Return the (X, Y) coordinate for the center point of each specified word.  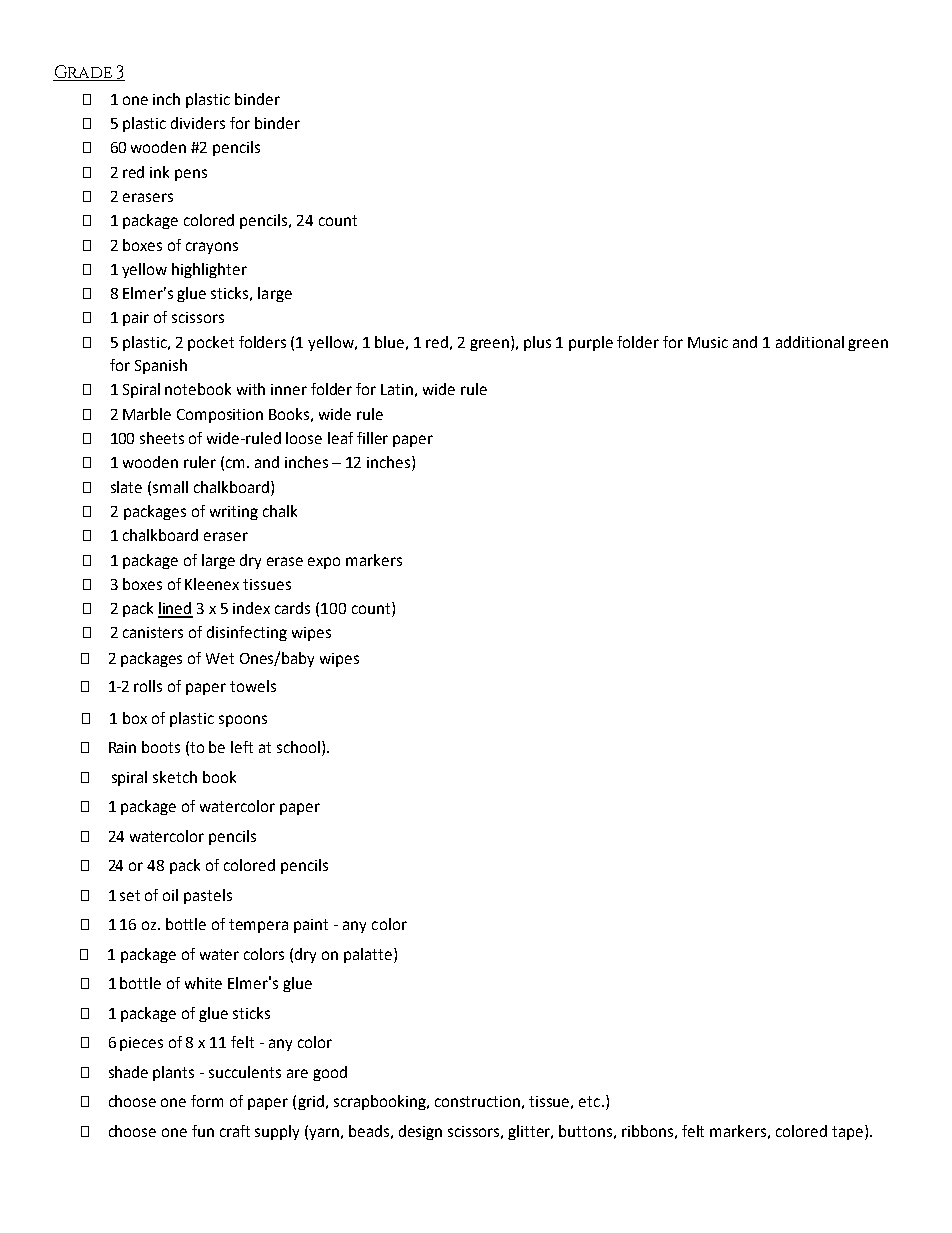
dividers (198, 123)
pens (191, 175)
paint (311, 926)
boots (161, 747)
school (298, 747)
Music (708, 342)
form (207, 1101)
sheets (162, 438)
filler (372, 438)
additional (810, 342)
